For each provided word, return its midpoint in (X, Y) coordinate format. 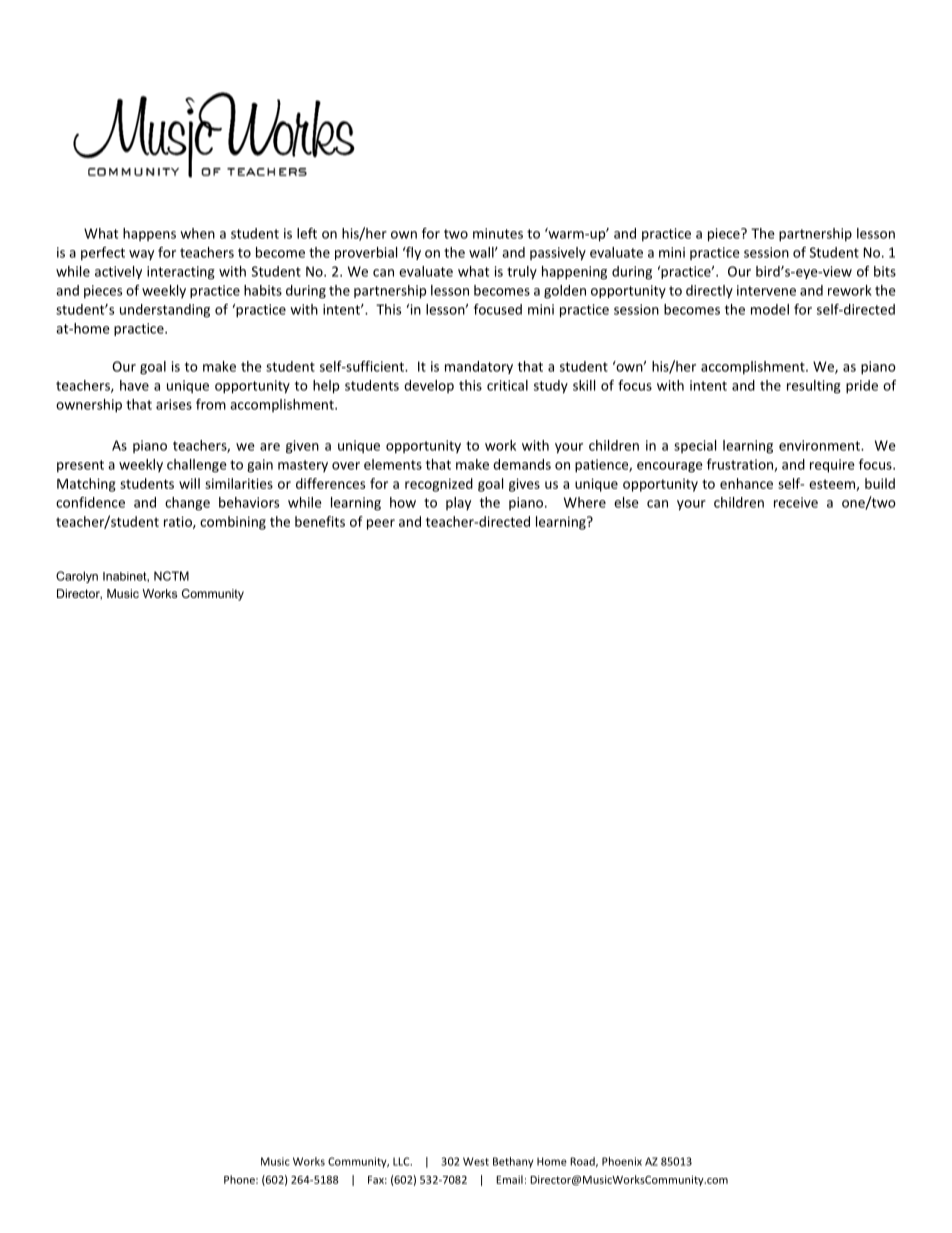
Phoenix (622, 1161)
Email (509, 1179)
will (189, 483)
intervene (766, 290)
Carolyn (77, 577)
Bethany (513, 1162)
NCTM (171, 576)
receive (796, 502)
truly (522, 273)
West (476, 1161)
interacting (181, 273)
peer (381, 524)
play (458, 503)
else (626, 502)
